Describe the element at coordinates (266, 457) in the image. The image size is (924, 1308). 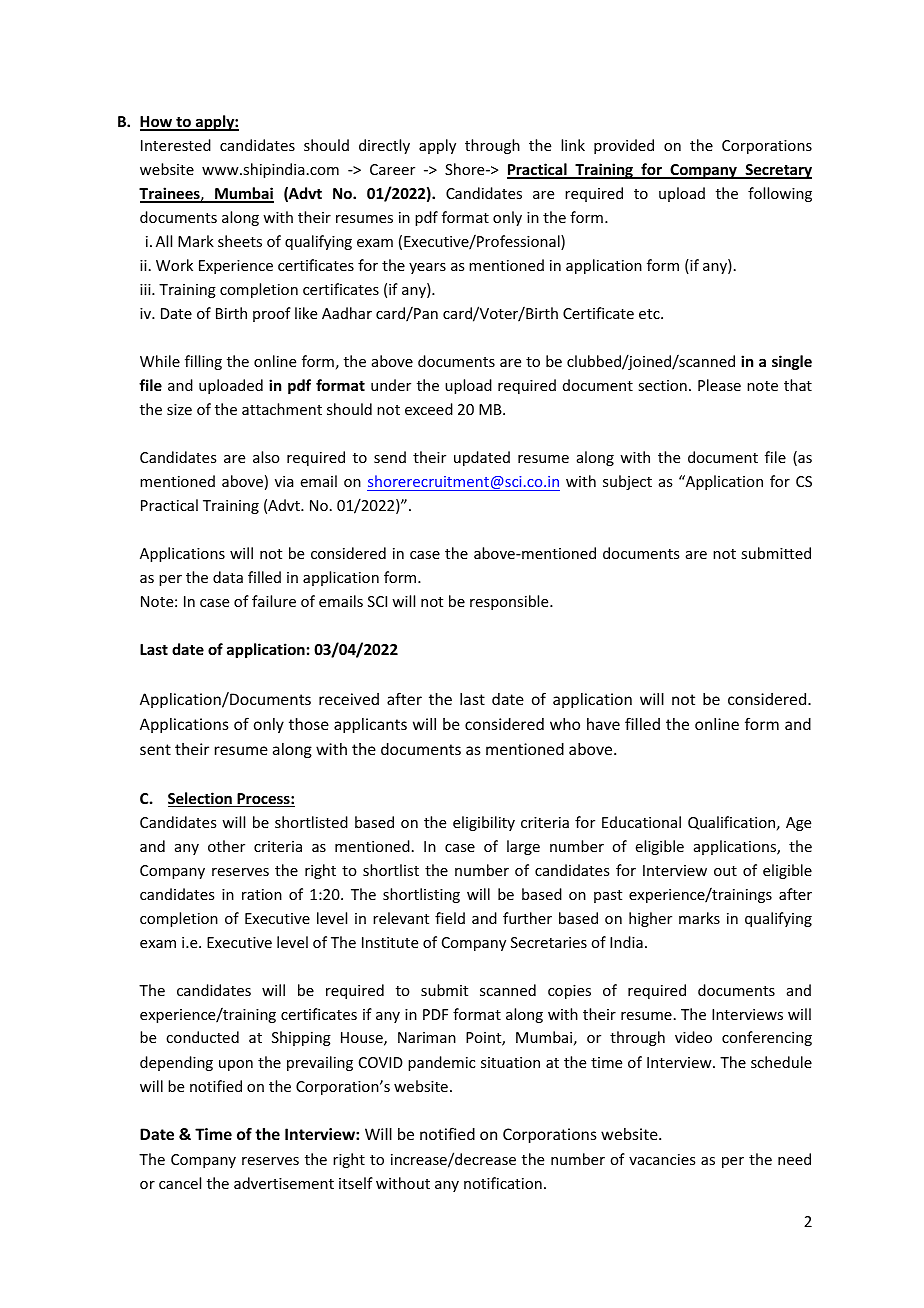
I see `also` at that location.
